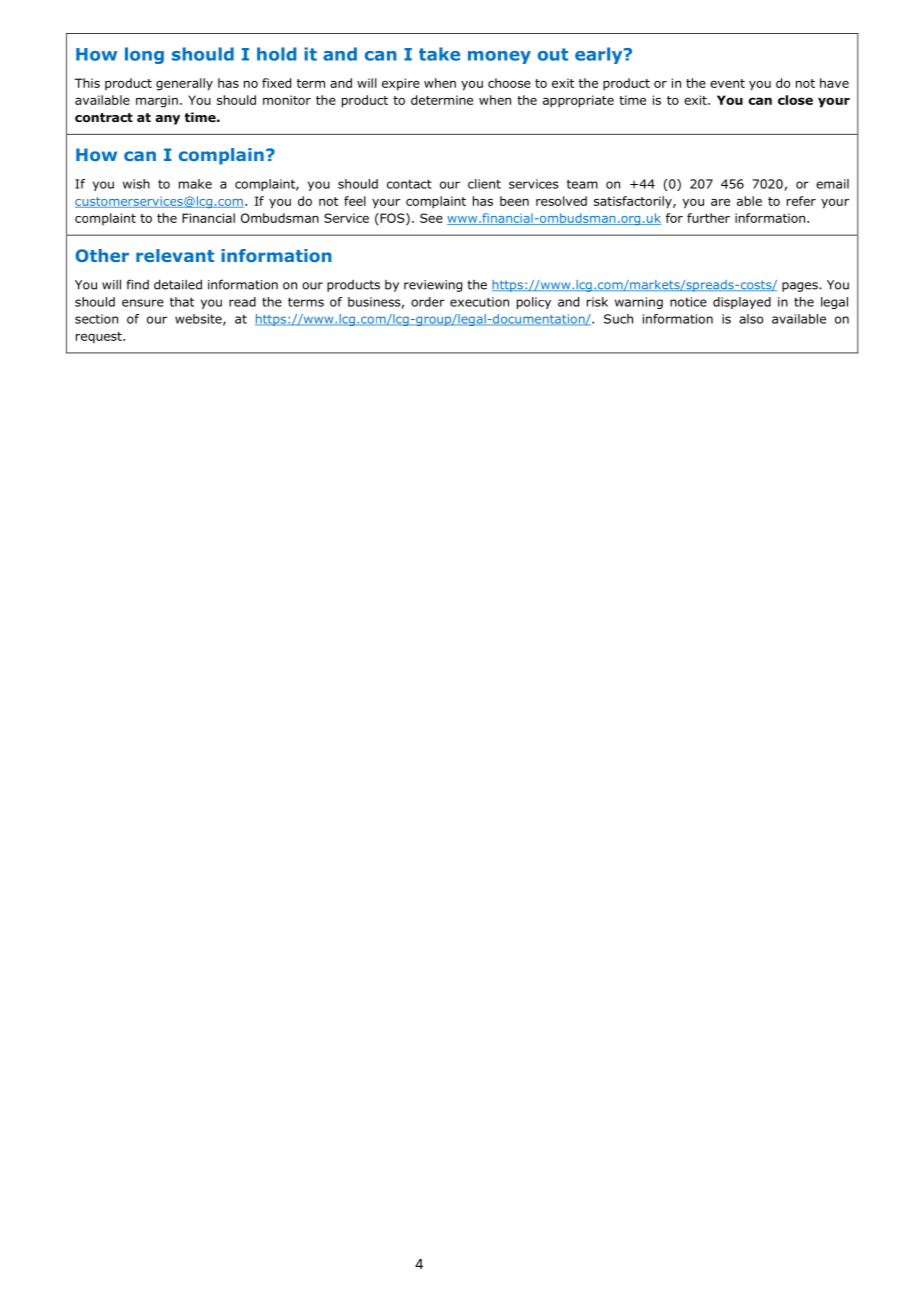 This screenshot has width=924, height=1308. I want to click on event, so click(727, 83).
